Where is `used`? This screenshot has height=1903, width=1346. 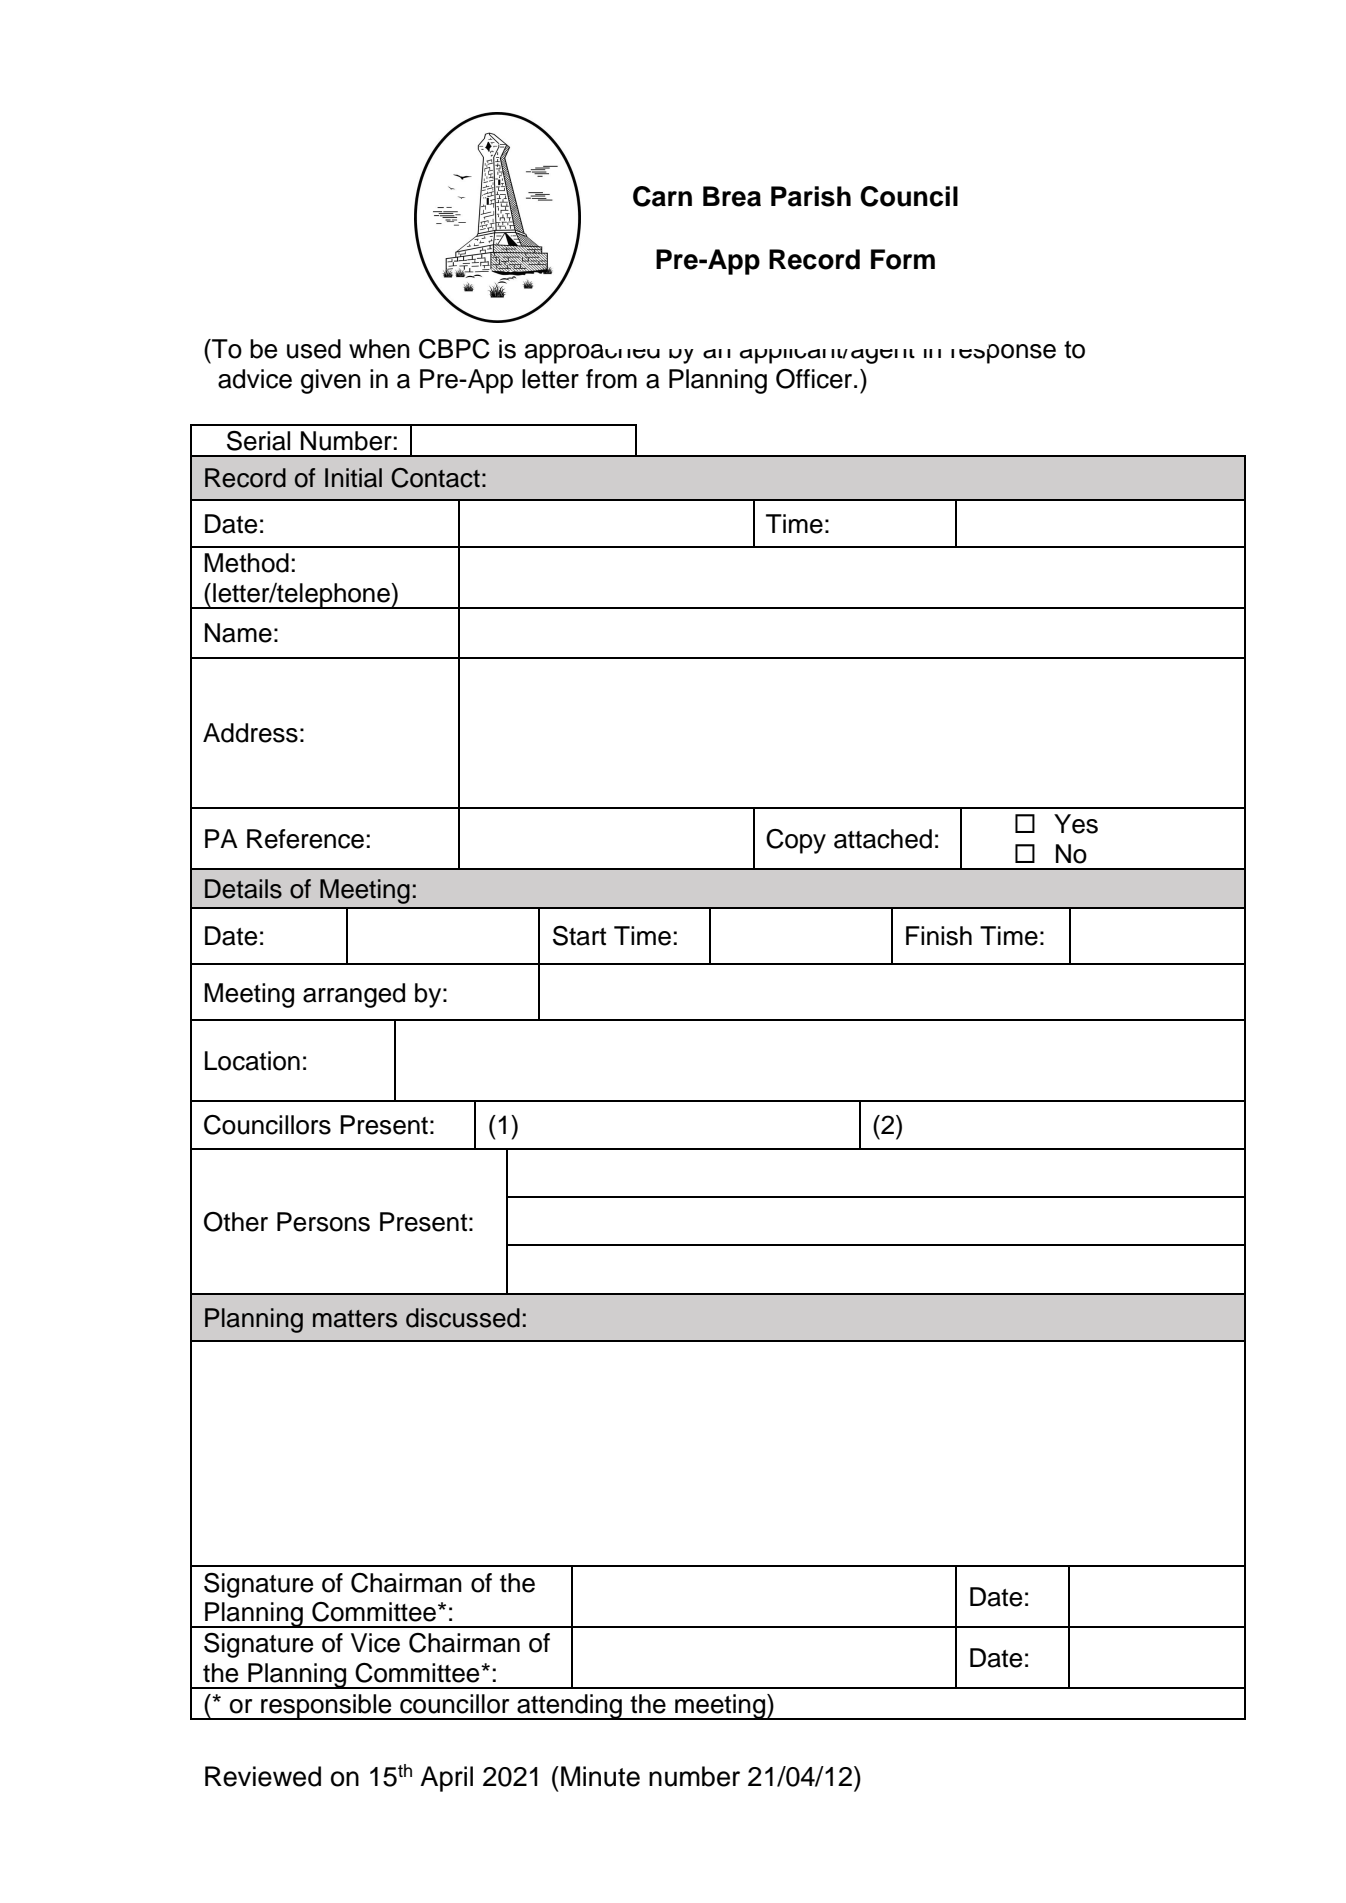 used is located at coordinates (314, 349).
